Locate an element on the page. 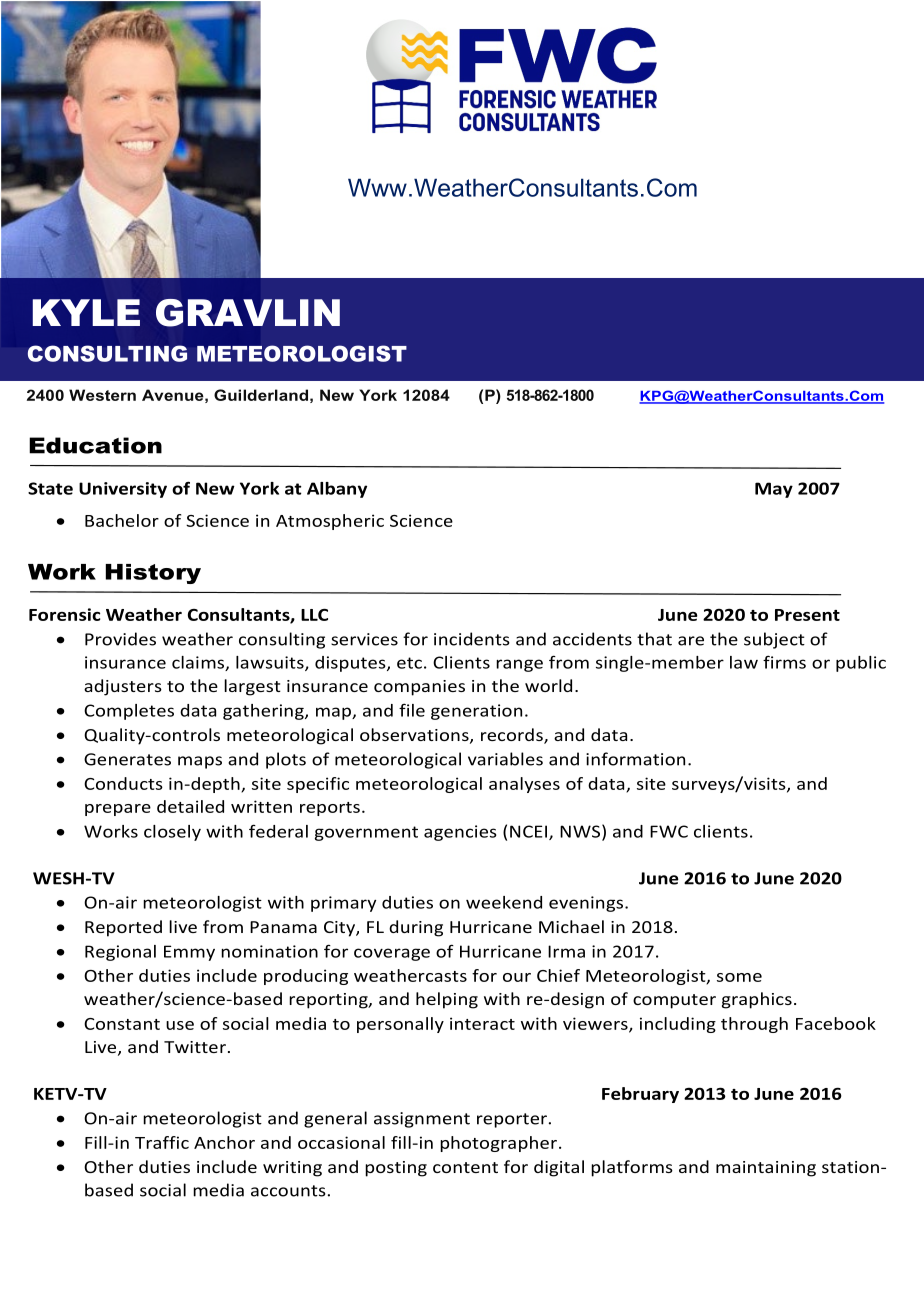  coverage is located at coordinates (392, 954).
